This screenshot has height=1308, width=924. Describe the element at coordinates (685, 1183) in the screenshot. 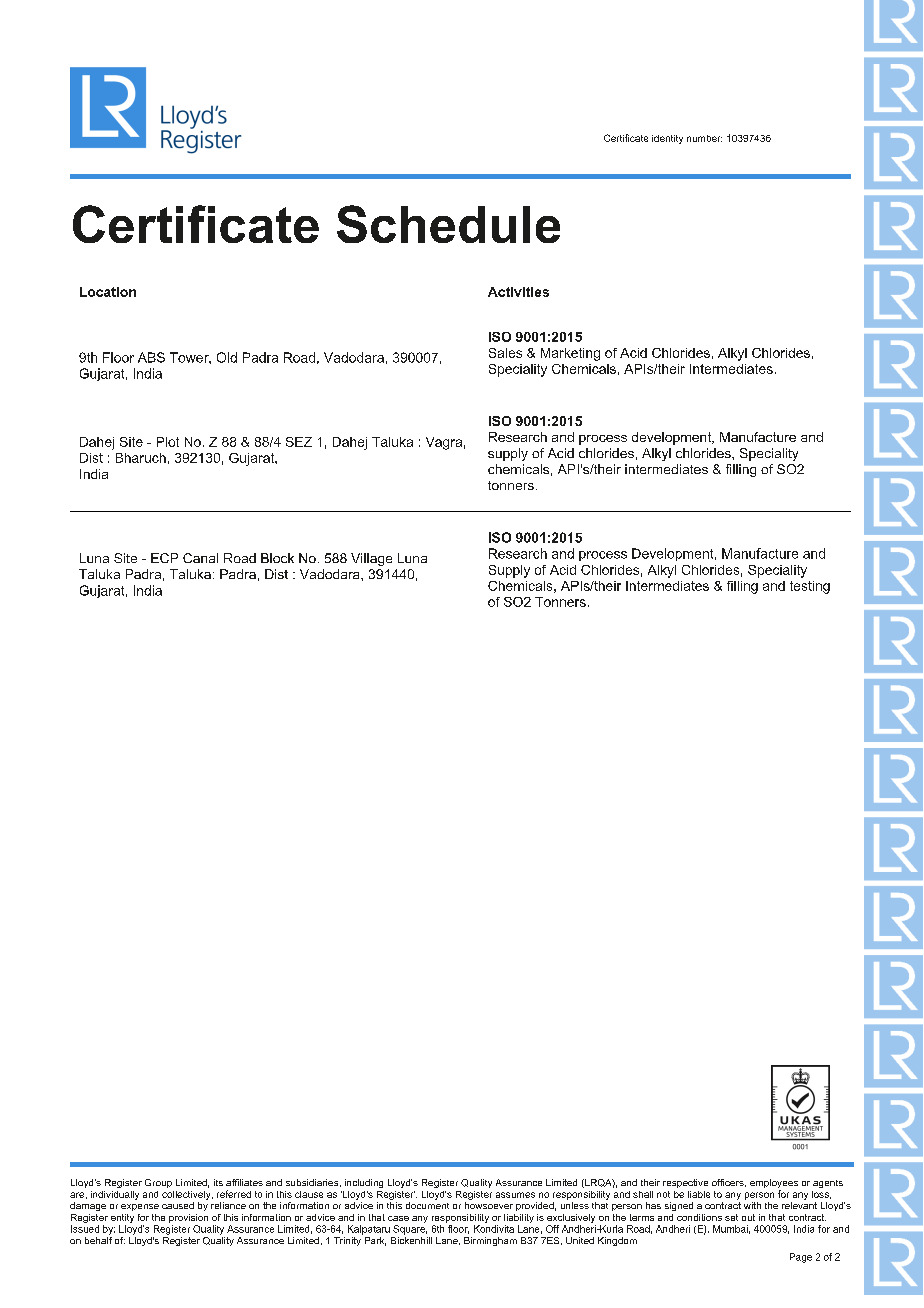

I see `respective` at that location.
